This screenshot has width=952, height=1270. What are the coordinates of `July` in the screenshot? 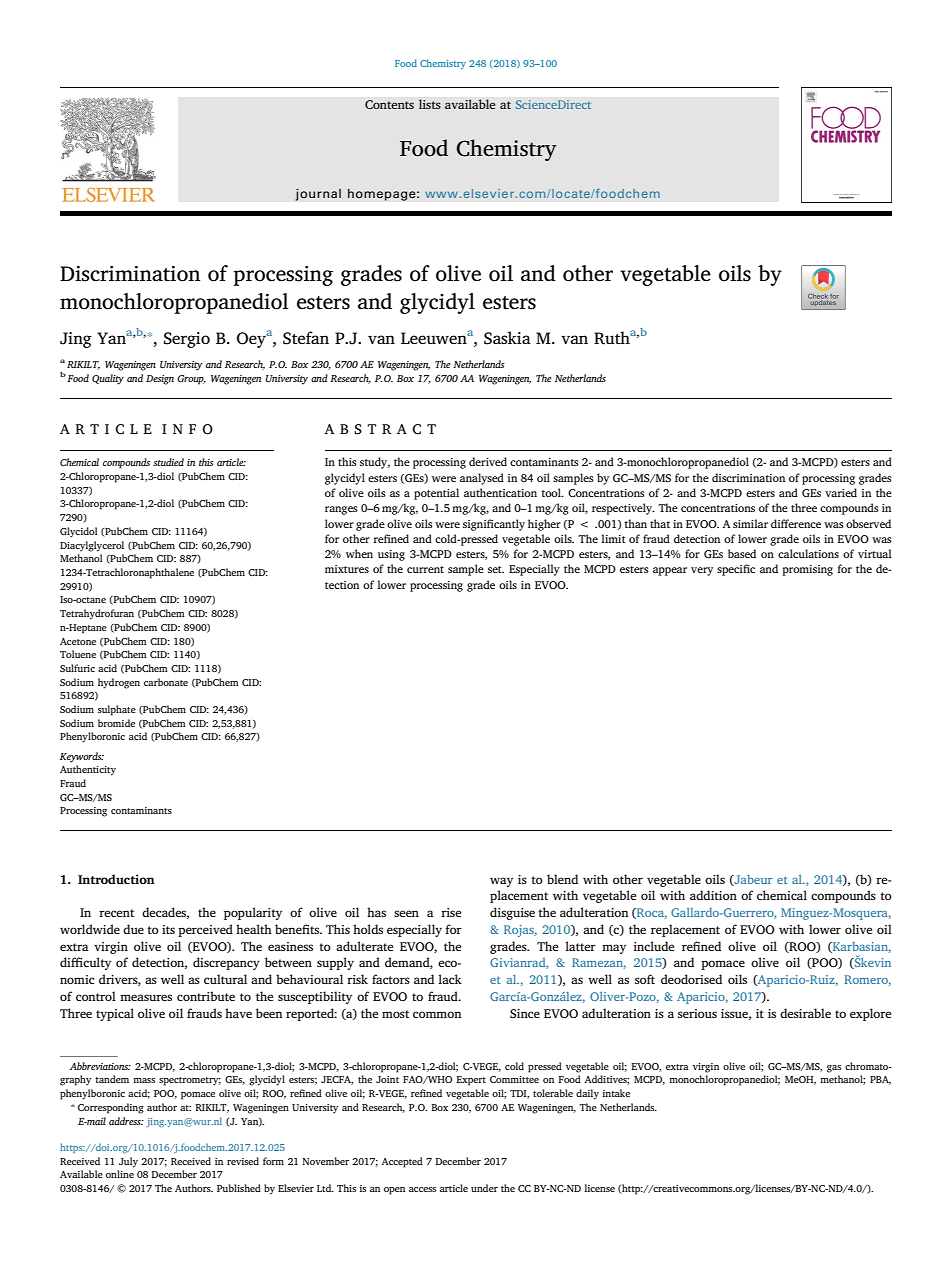 It's located at (128, 1162).
